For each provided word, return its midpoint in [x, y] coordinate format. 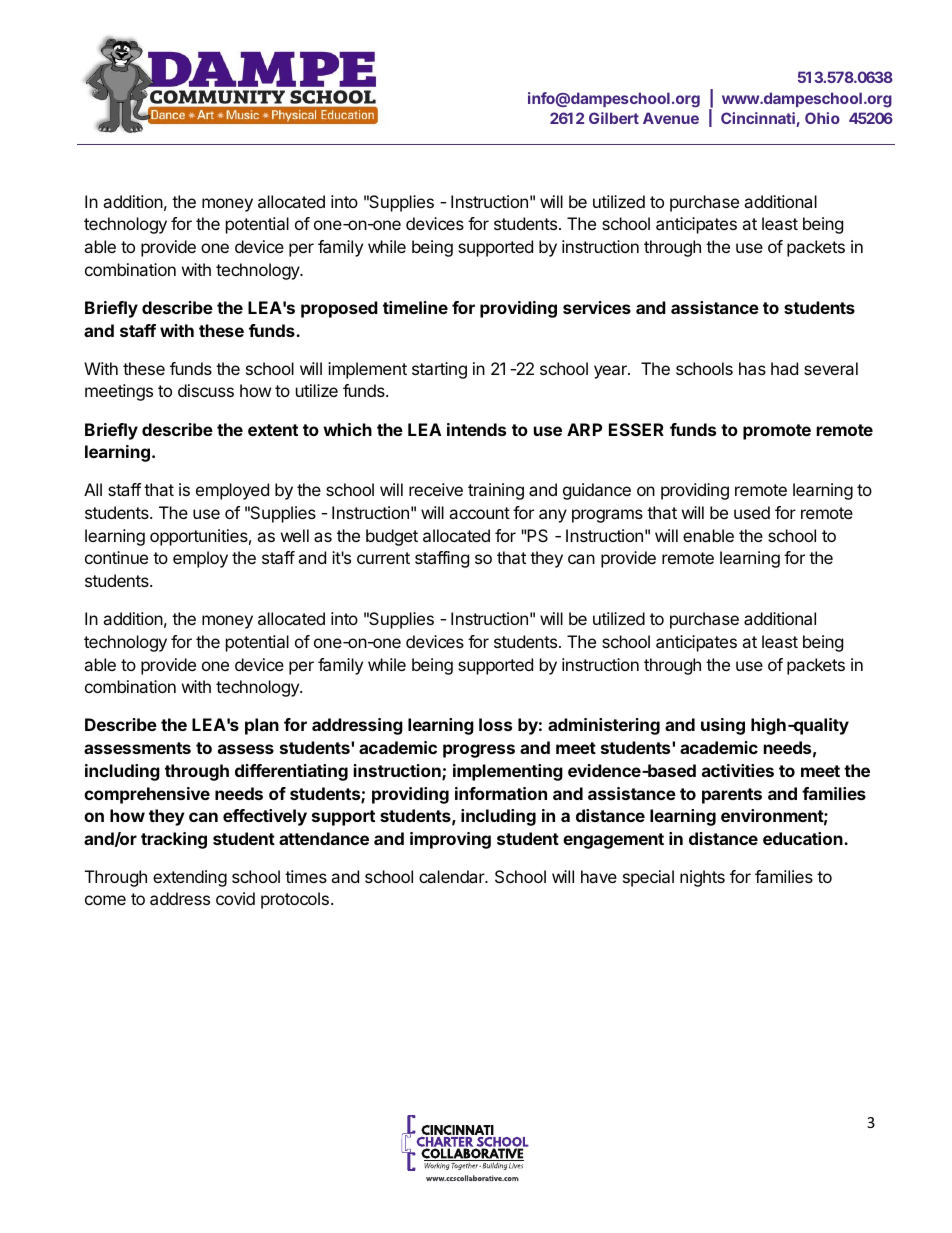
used [752, 512]
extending [190, 878]
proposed [339, 309]
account [479, 513]
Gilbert [614, 118]
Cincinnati [759, 119]
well [295, 535]
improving [450, 840]
